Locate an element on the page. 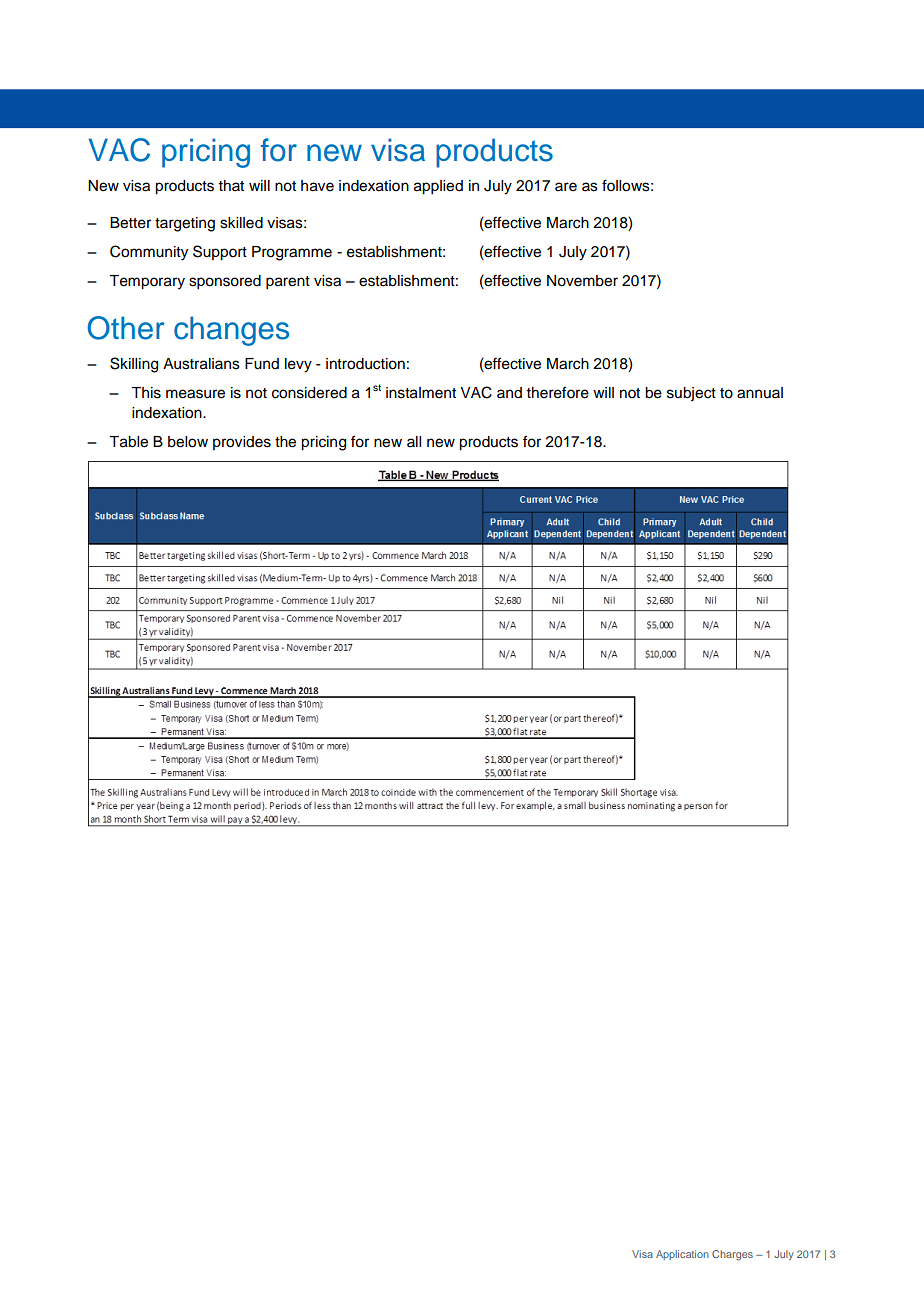 The height and width of the document is (1308, 924). applied is located at coordinates (438, 187).
